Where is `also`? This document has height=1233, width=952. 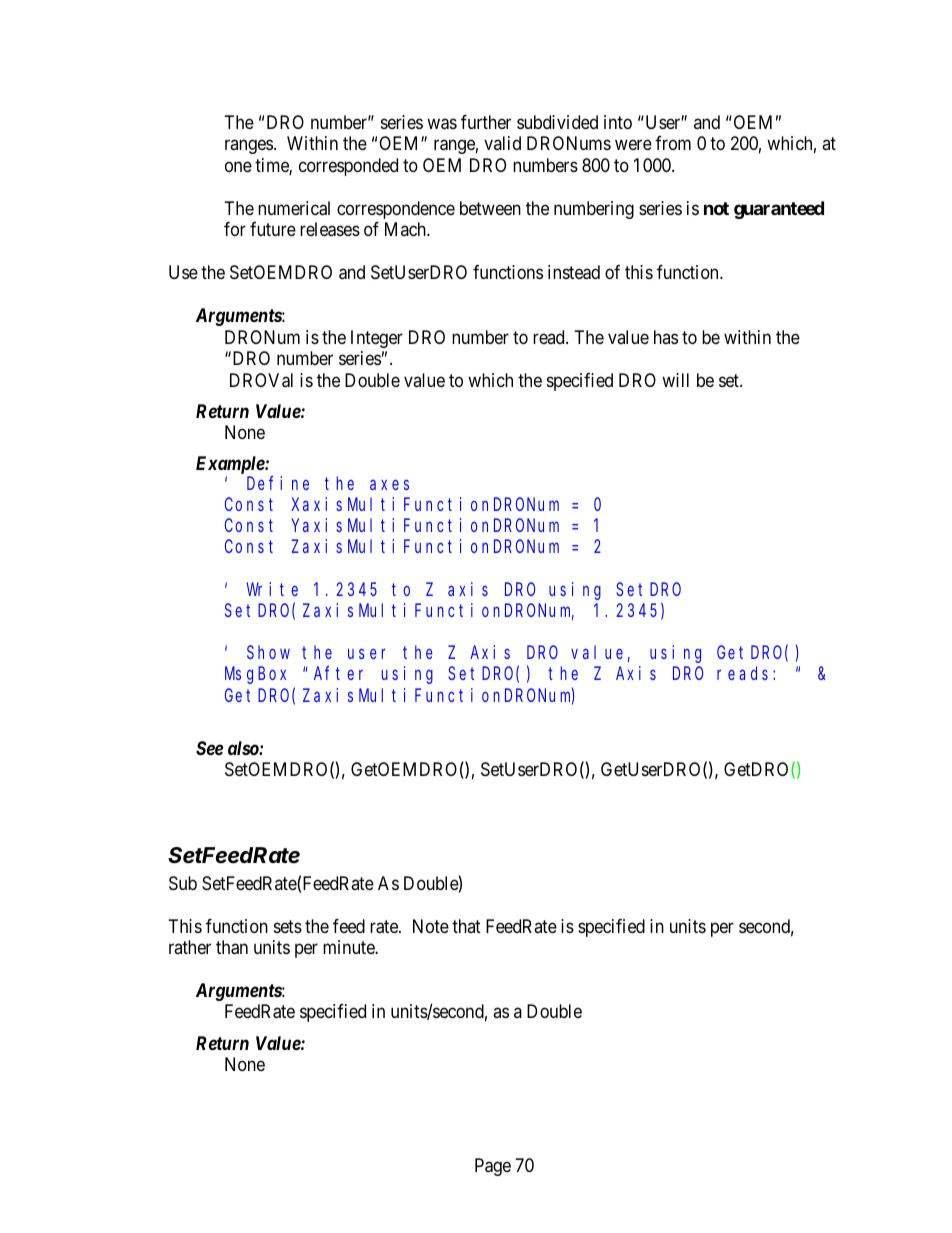 also is located at coordinates (244, 748).
